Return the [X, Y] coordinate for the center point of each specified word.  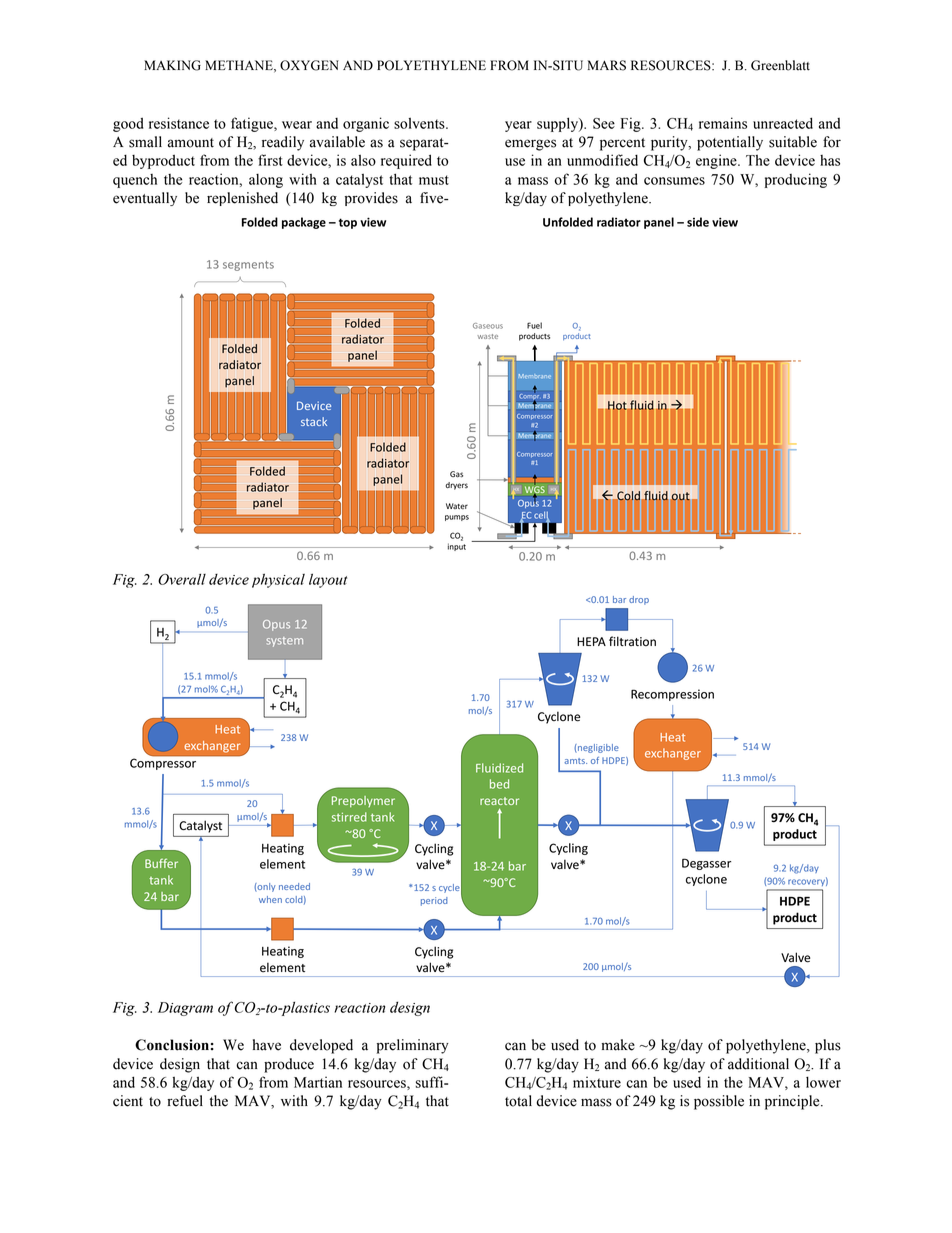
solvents [420, 123]
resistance [179, 123]
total [518, 1101]
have [267, 1045]
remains [723, 123]
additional [758, 1064]
